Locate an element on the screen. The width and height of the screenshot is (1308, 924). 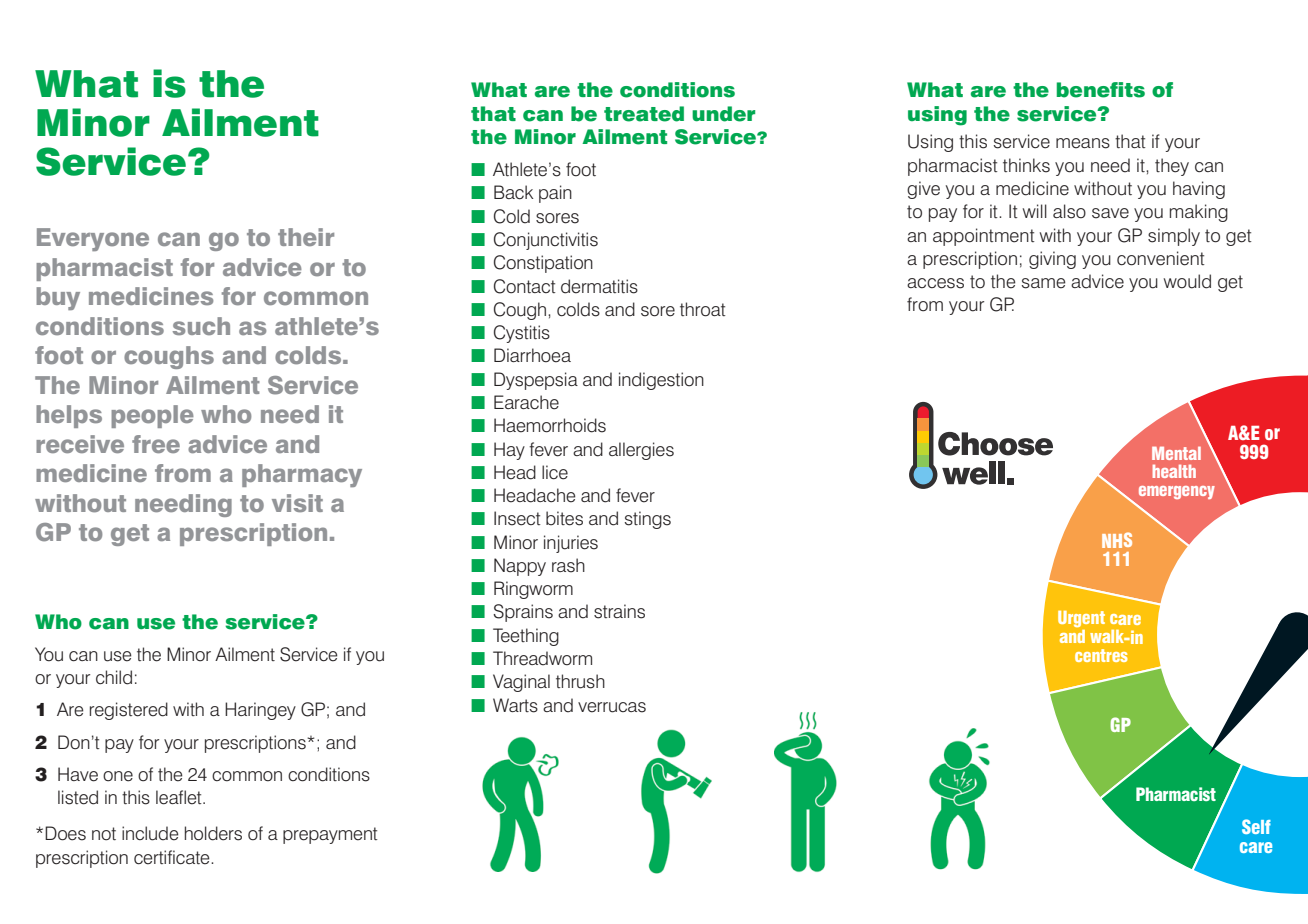
their is located at coordinates (306, 237).
